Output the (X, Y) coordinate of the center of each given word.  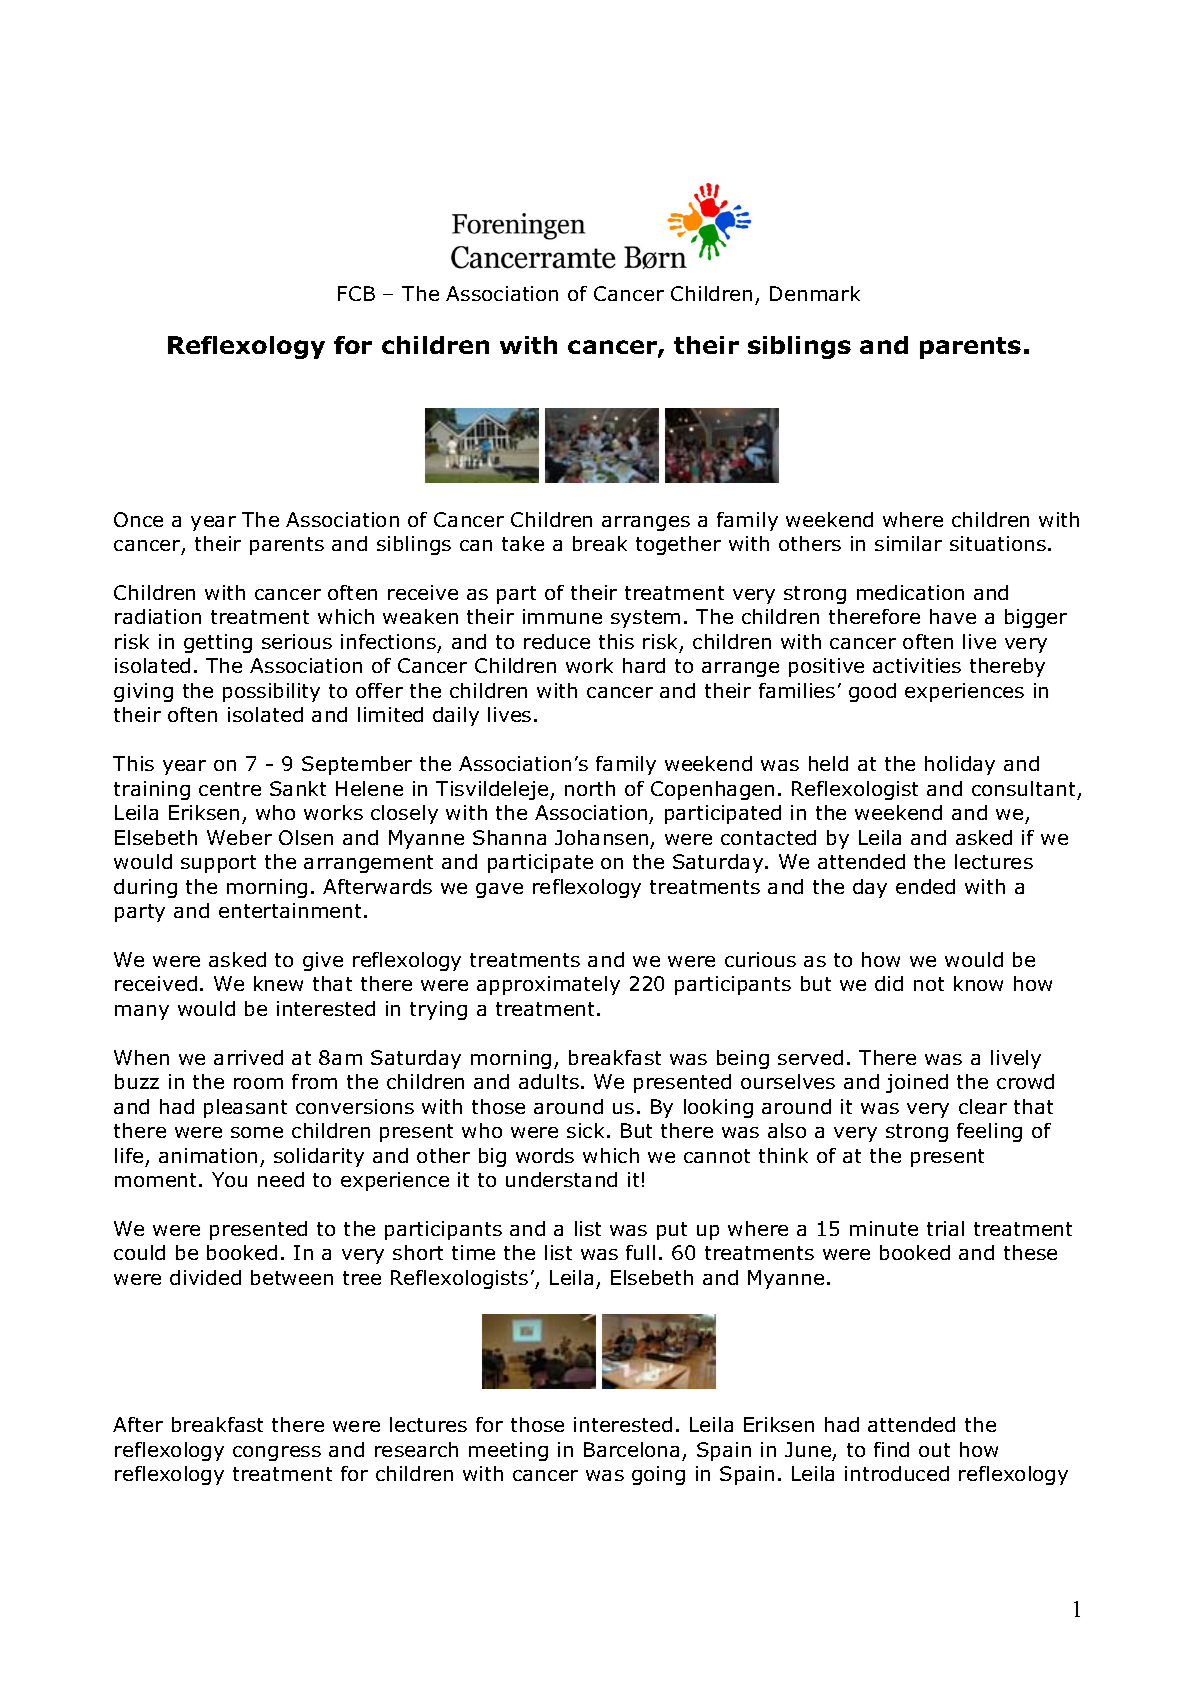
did (889, 983)
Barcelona (631, 1449)
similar (908, 543)
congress (277, 1453)
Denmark (815, 293)
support (218, 864)
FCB (356, 293)
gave (499, 890)
